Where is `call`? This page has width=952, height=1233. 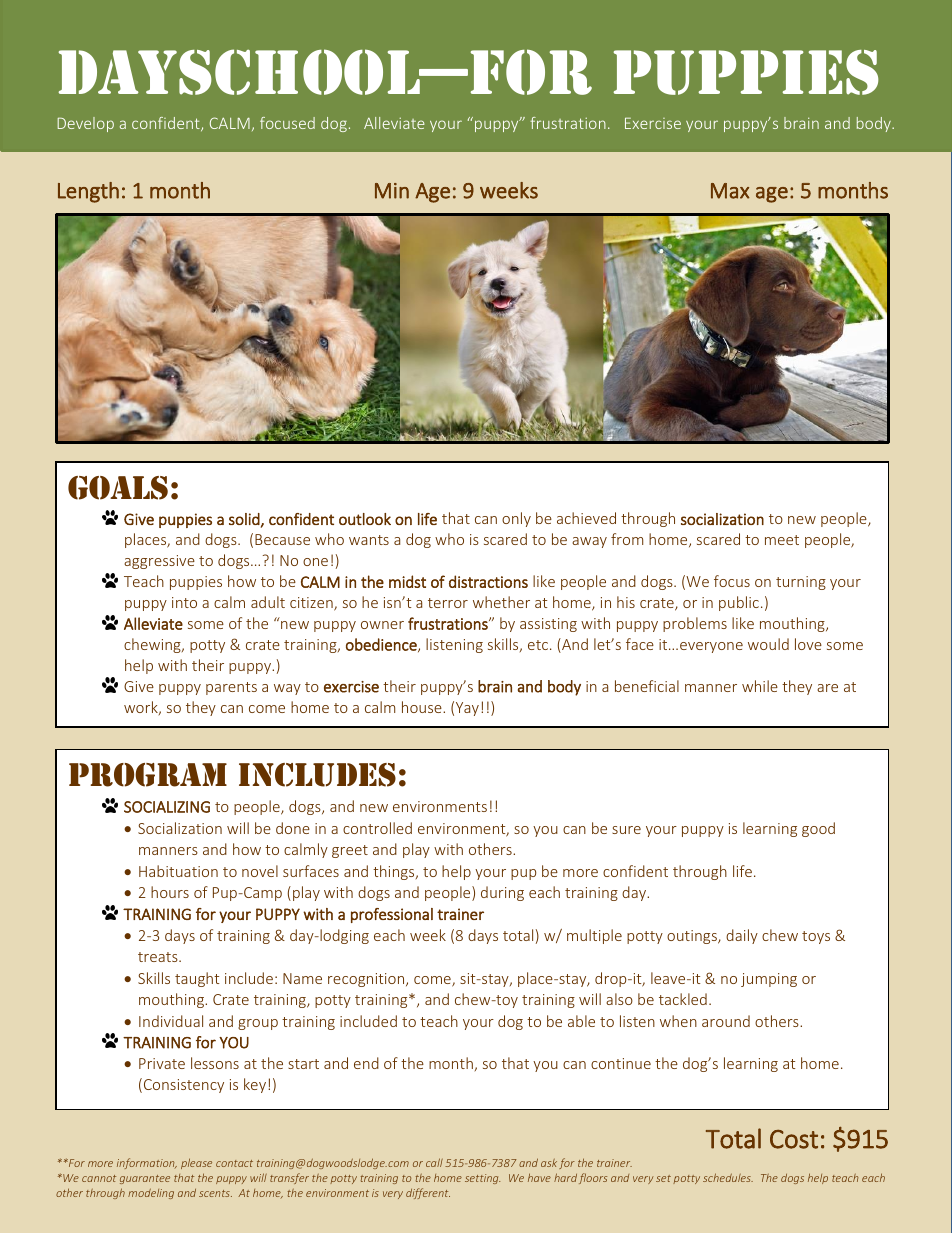 call is located at coordinates (434, 1162).
